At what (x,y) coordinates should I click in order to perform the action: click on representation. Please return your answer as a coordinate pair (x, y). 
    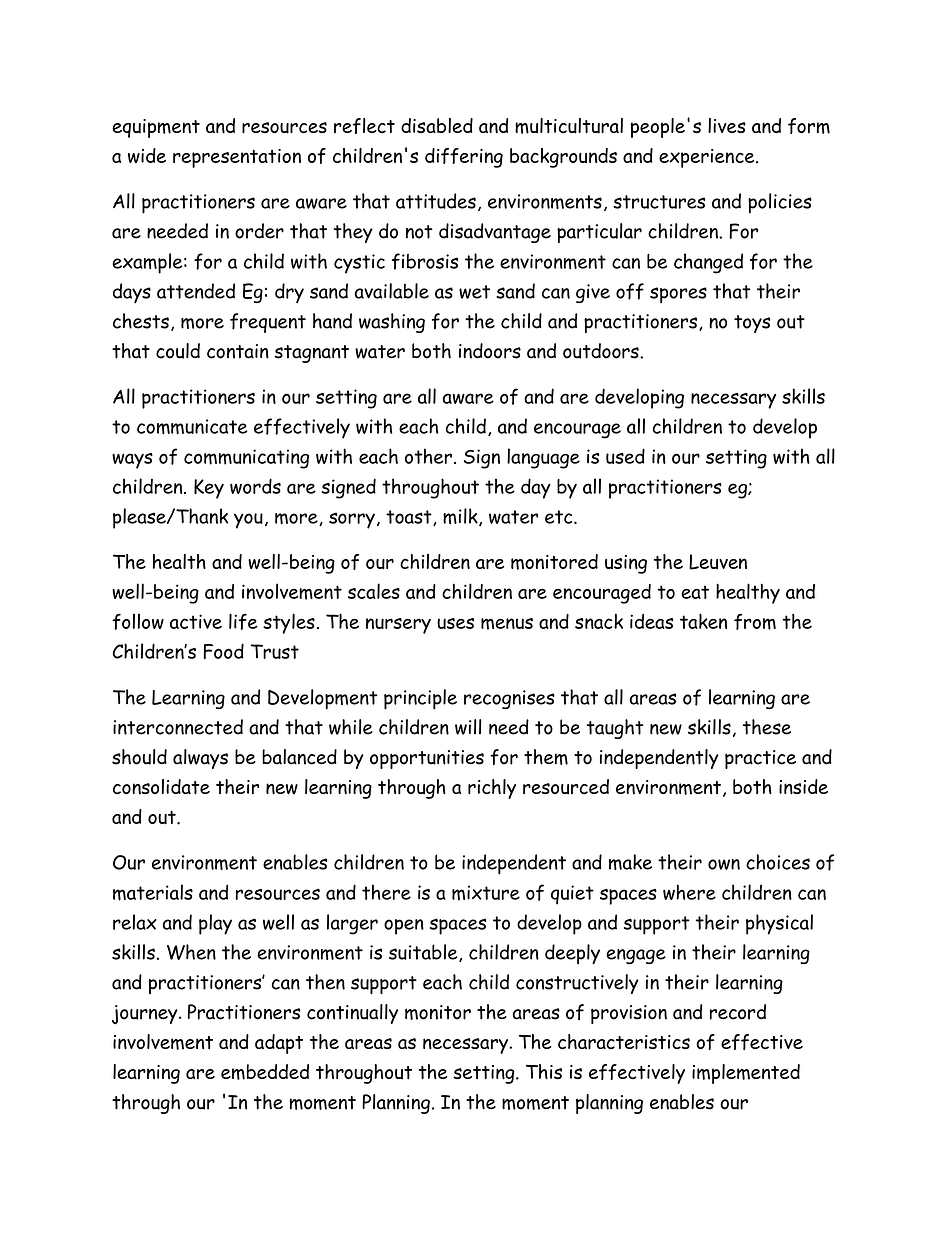
    Looking at the image, I should click on (237, 158).
